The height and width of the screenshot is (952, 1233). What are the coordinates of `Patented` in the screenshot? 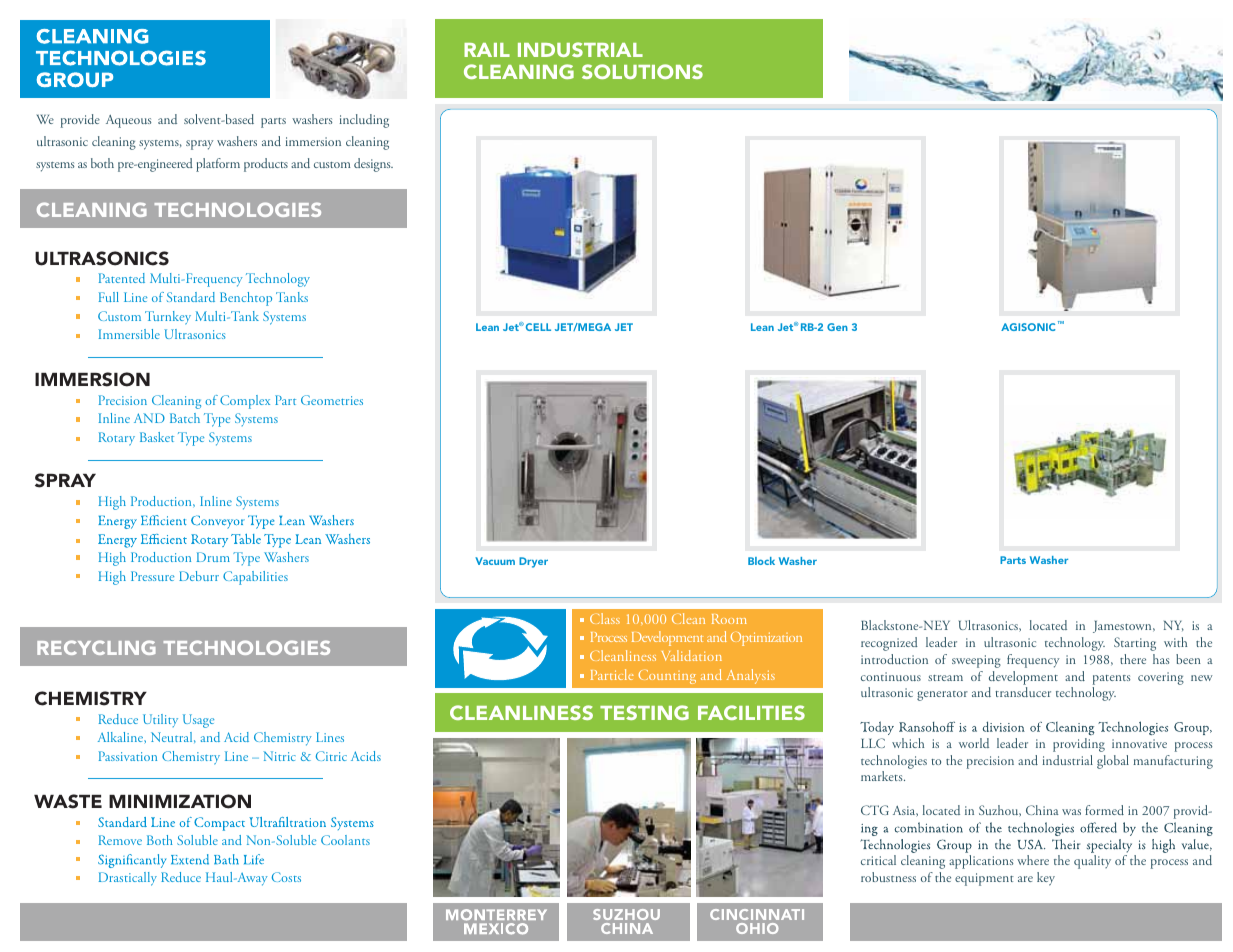 It's located at (122, 278).
